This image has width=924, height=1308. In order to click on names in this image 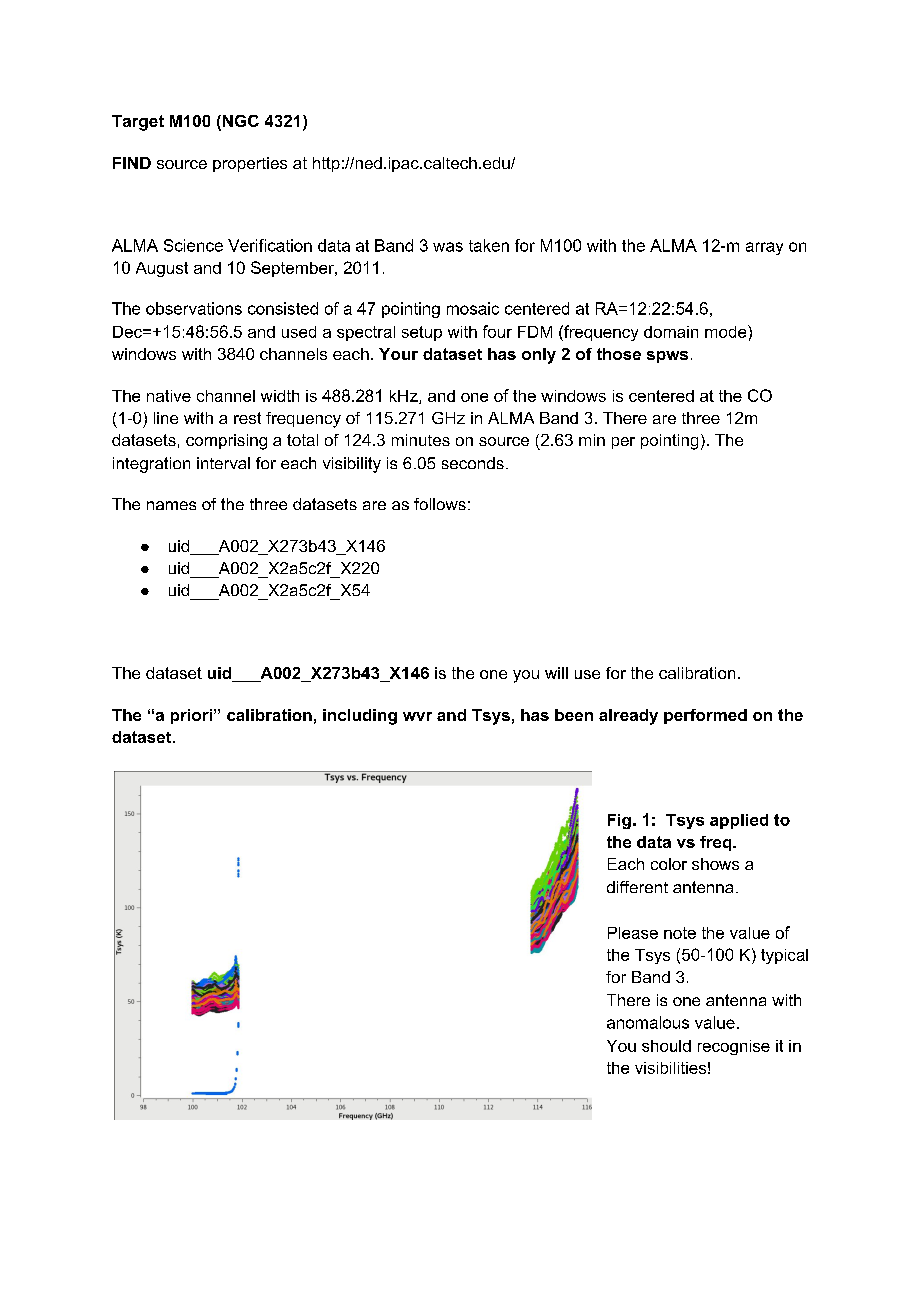, I will do `click(171, 505)`.
